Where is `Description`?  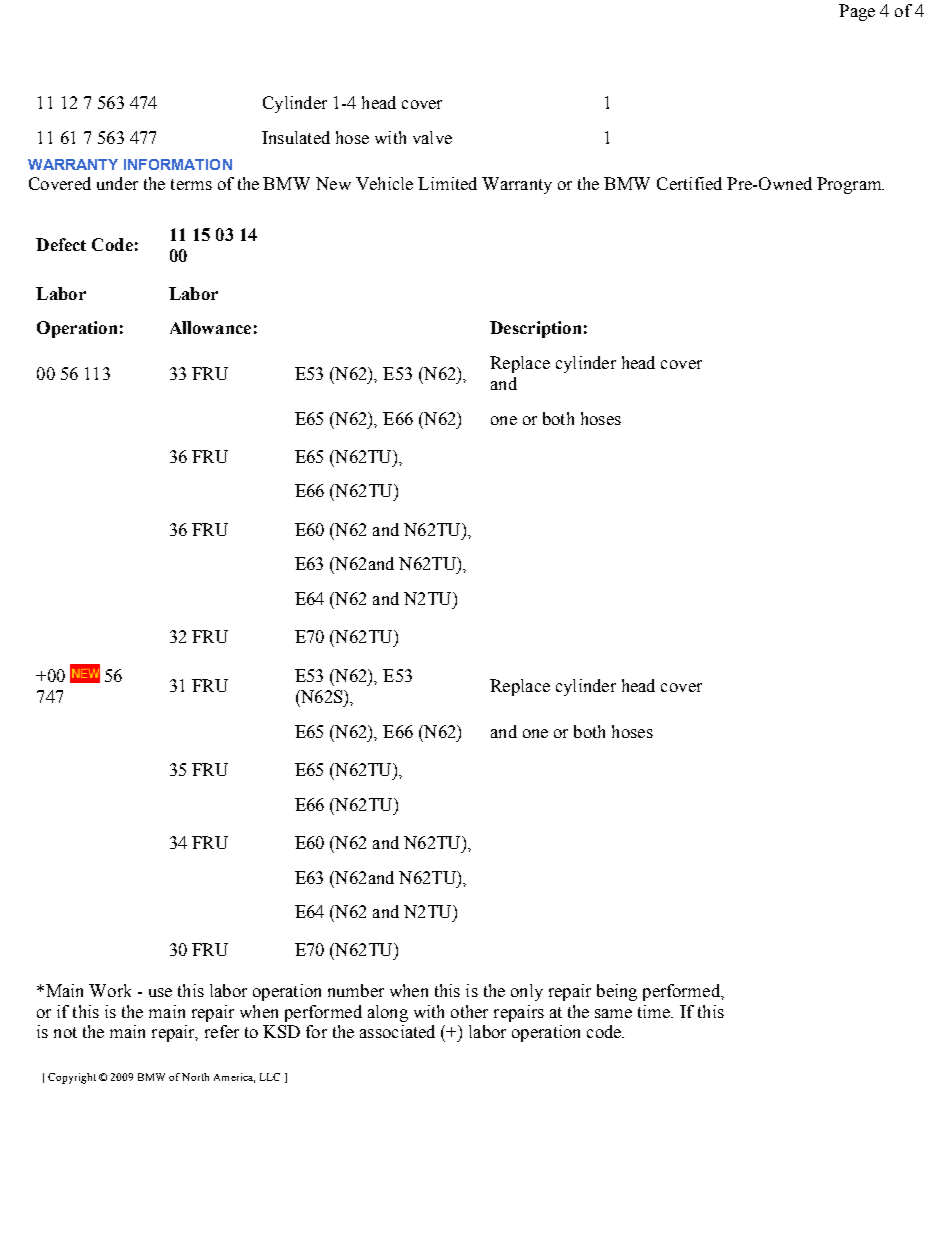 Description is located at coordinates (535, 329).
